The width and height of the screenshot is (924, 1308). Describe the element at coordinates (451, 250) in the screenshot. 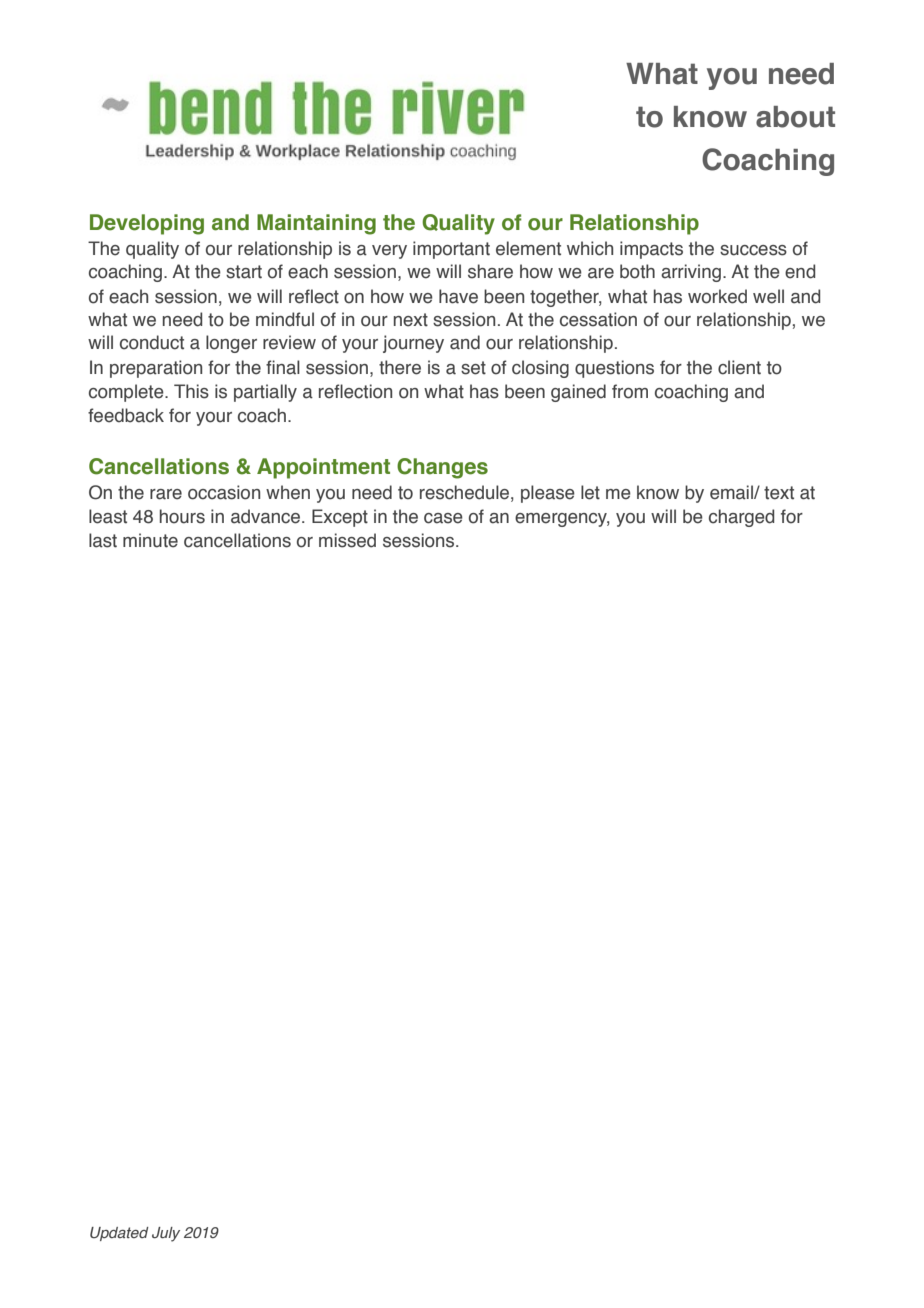

I see `important` at that location.
